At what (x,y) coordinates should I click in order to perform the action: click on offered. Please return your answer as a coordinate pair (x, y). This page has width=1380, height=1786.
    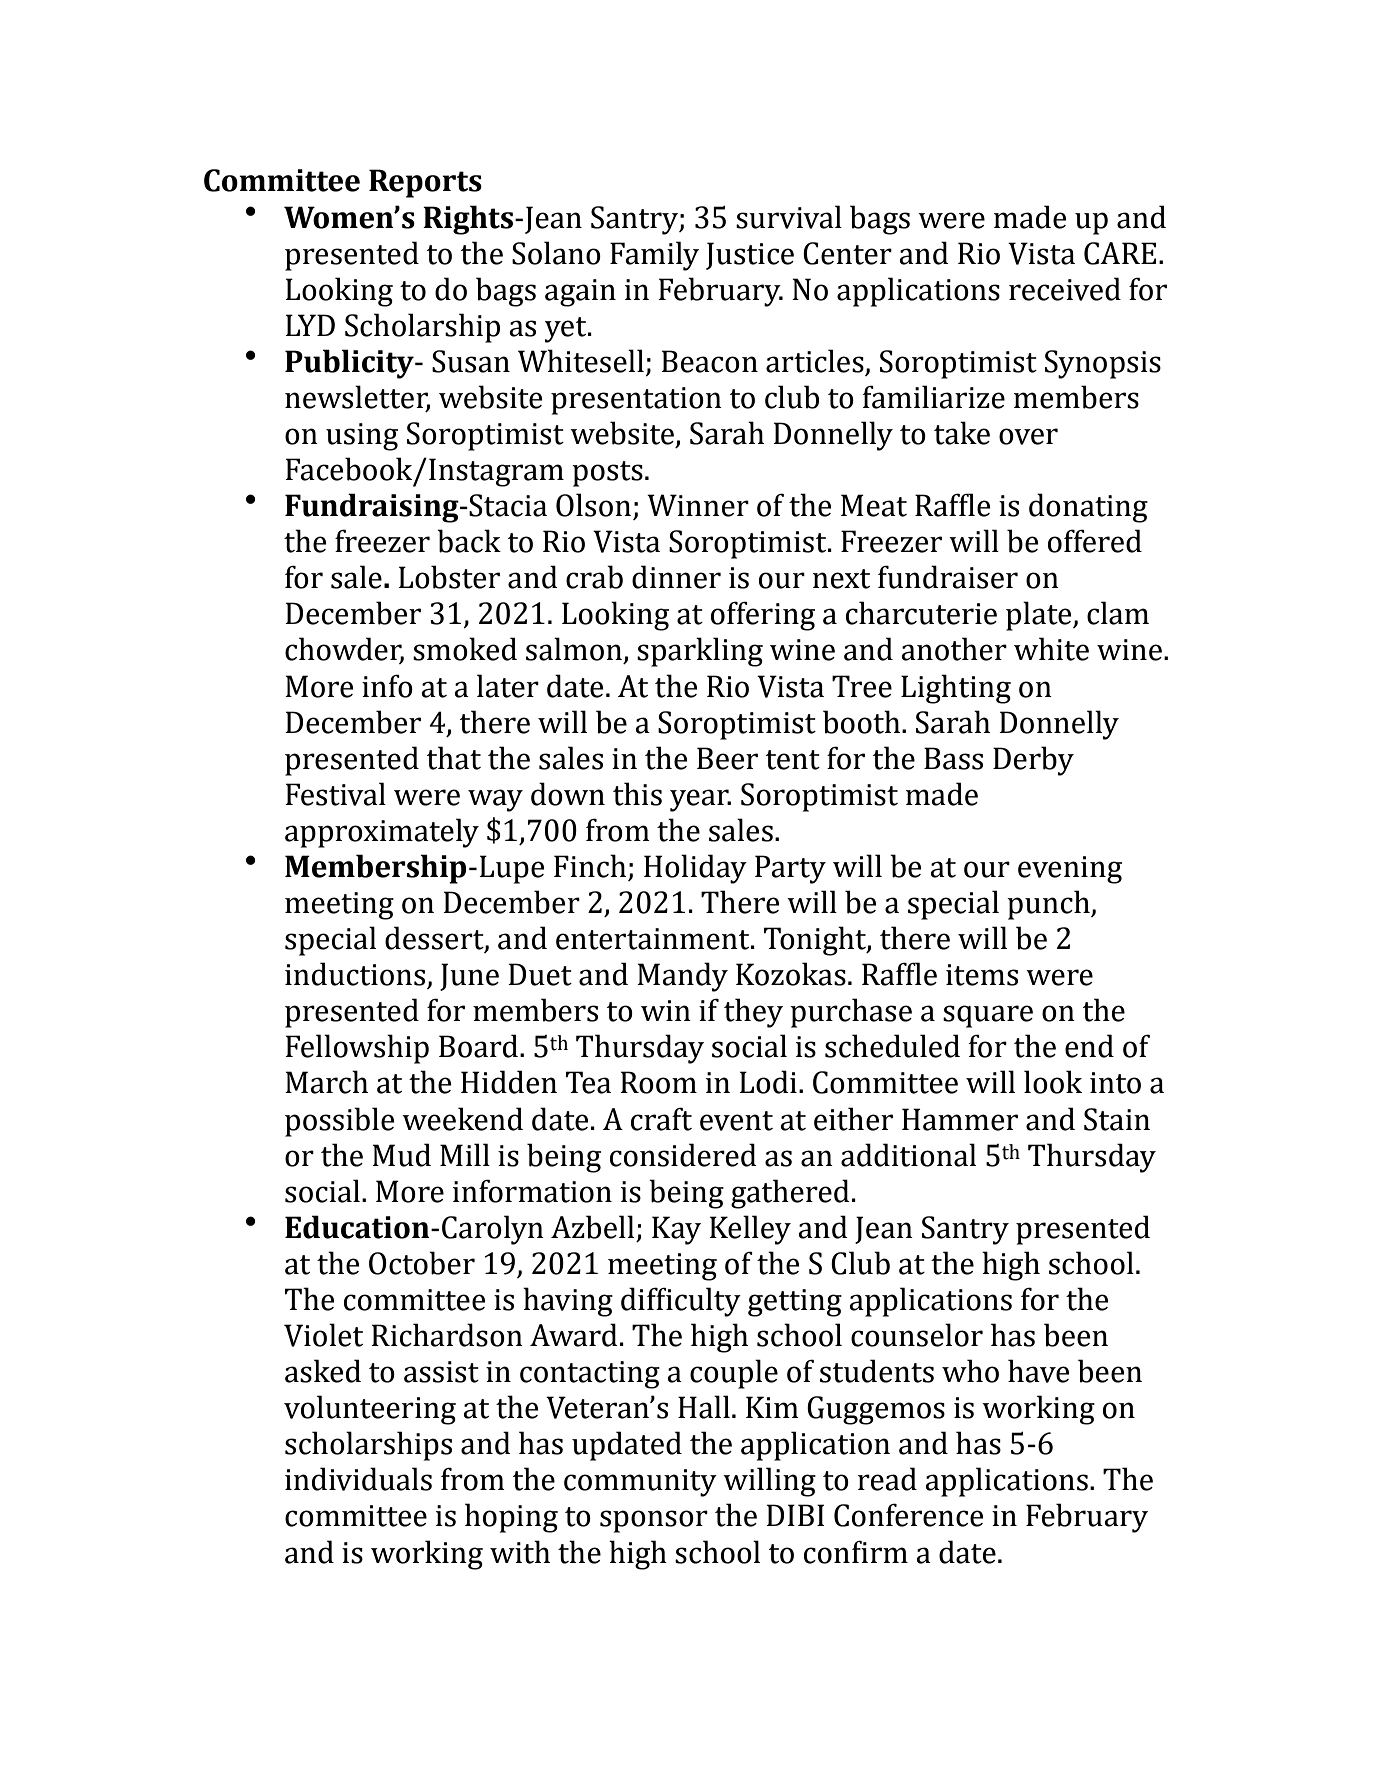
    Looking at the image, I should click on (1095, 541).
